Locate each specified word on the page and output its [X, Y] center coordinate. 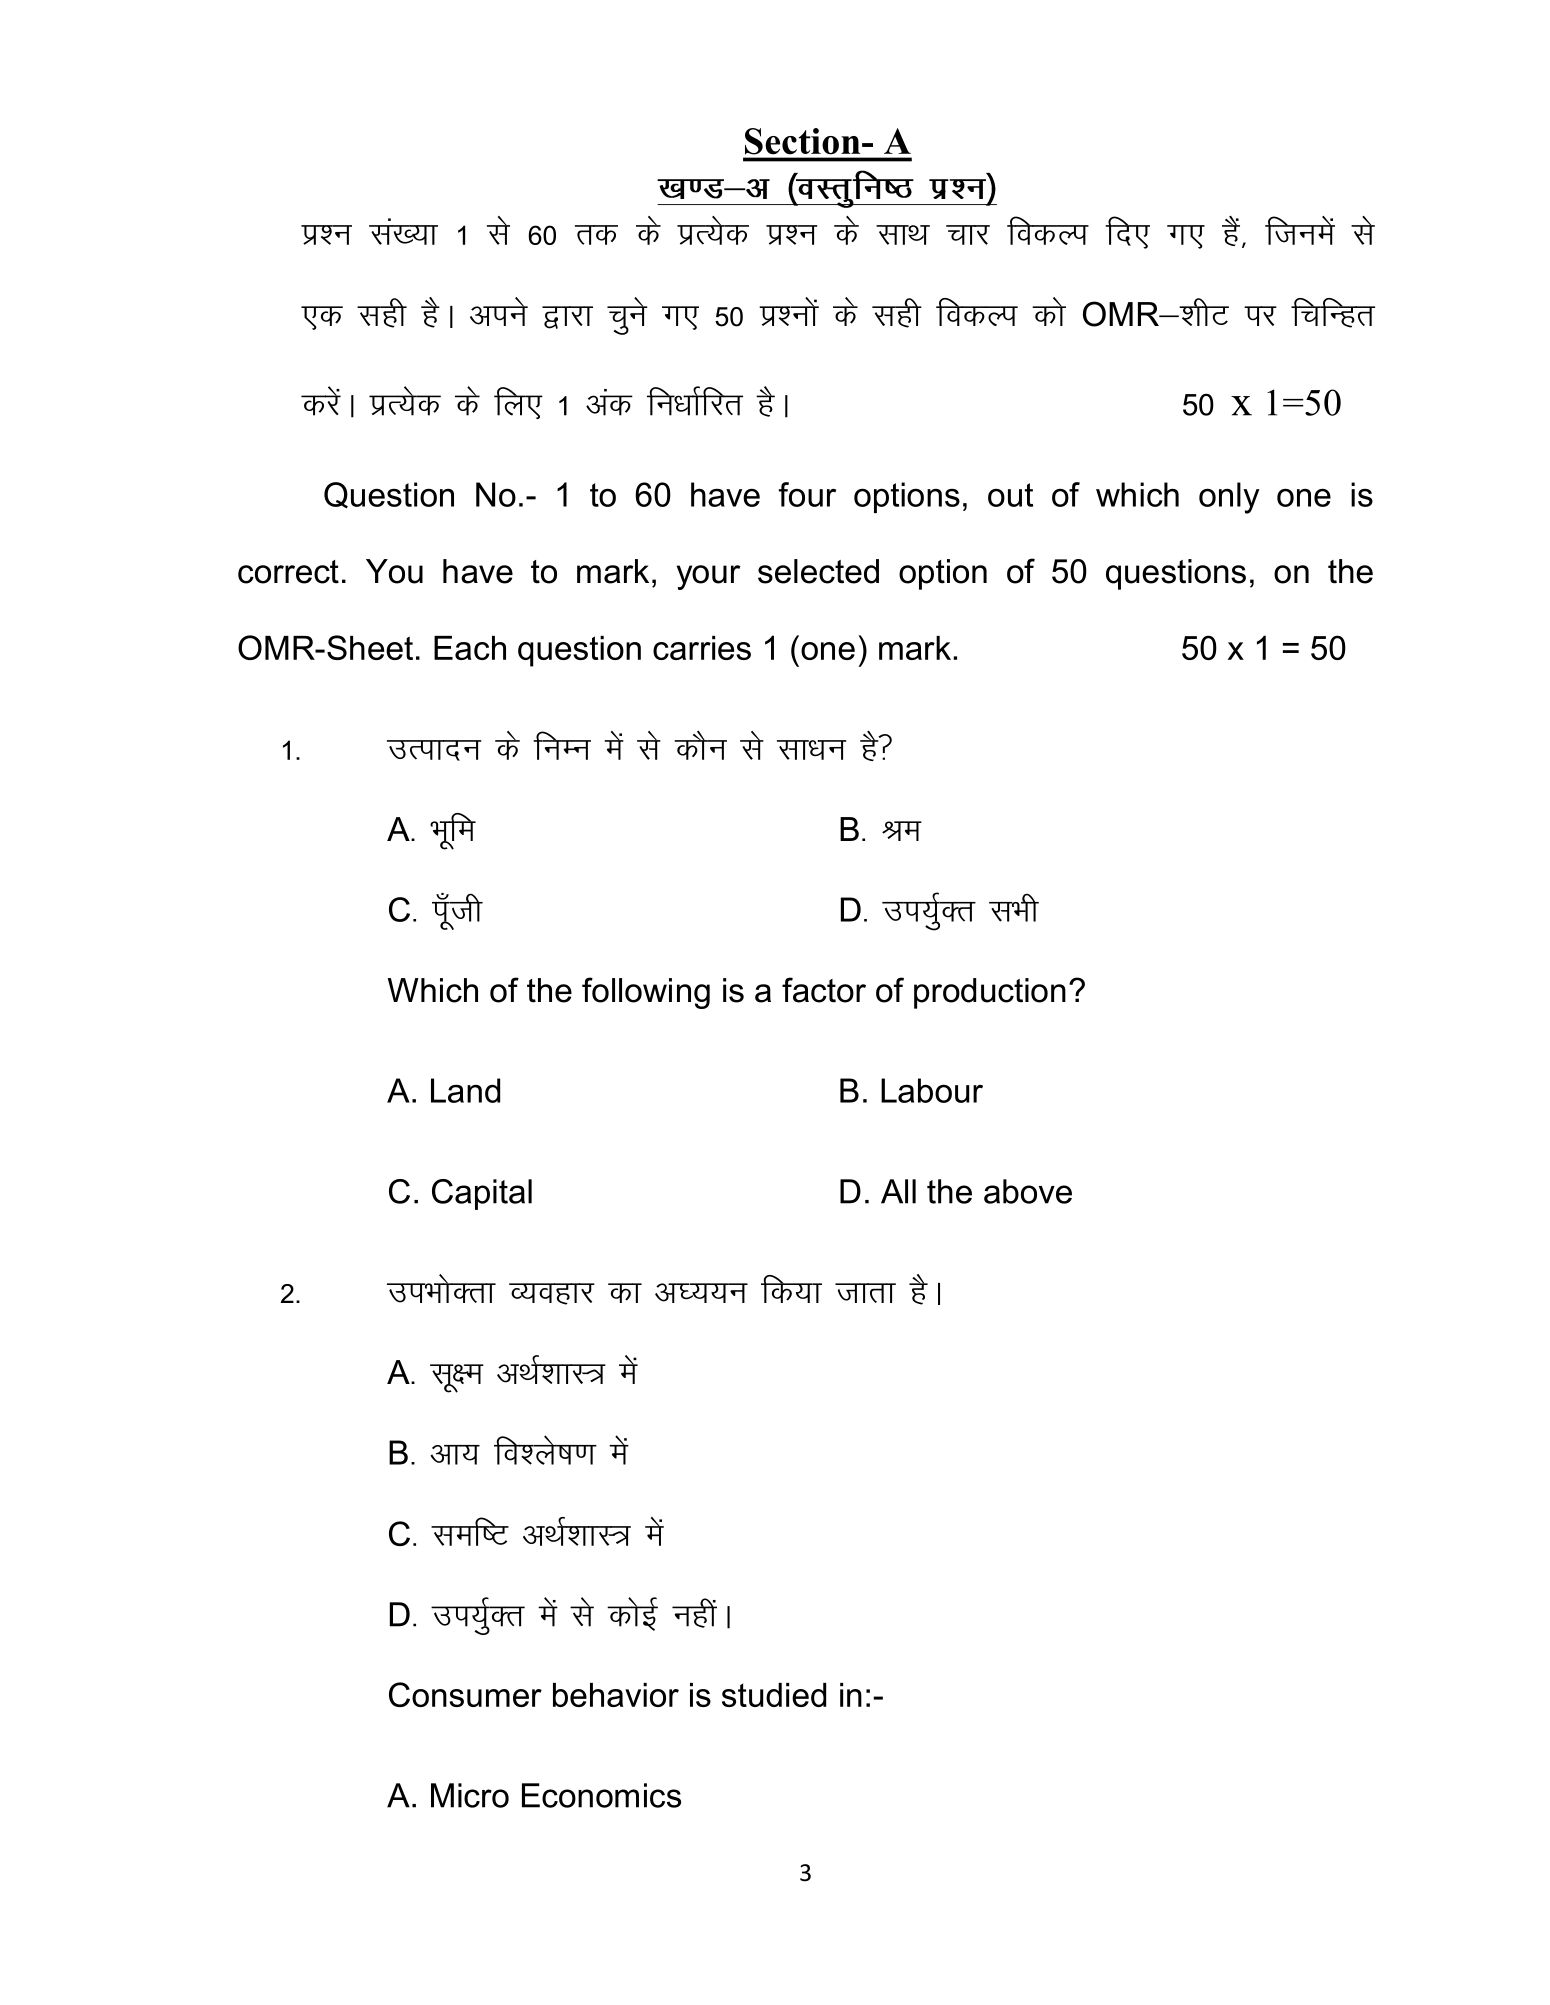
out [1010, 495]
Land [465, 1090]
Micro [470, 1795]
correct [288, 572]
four [807, 494]
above [1028, 1191]
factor [824, 990]
